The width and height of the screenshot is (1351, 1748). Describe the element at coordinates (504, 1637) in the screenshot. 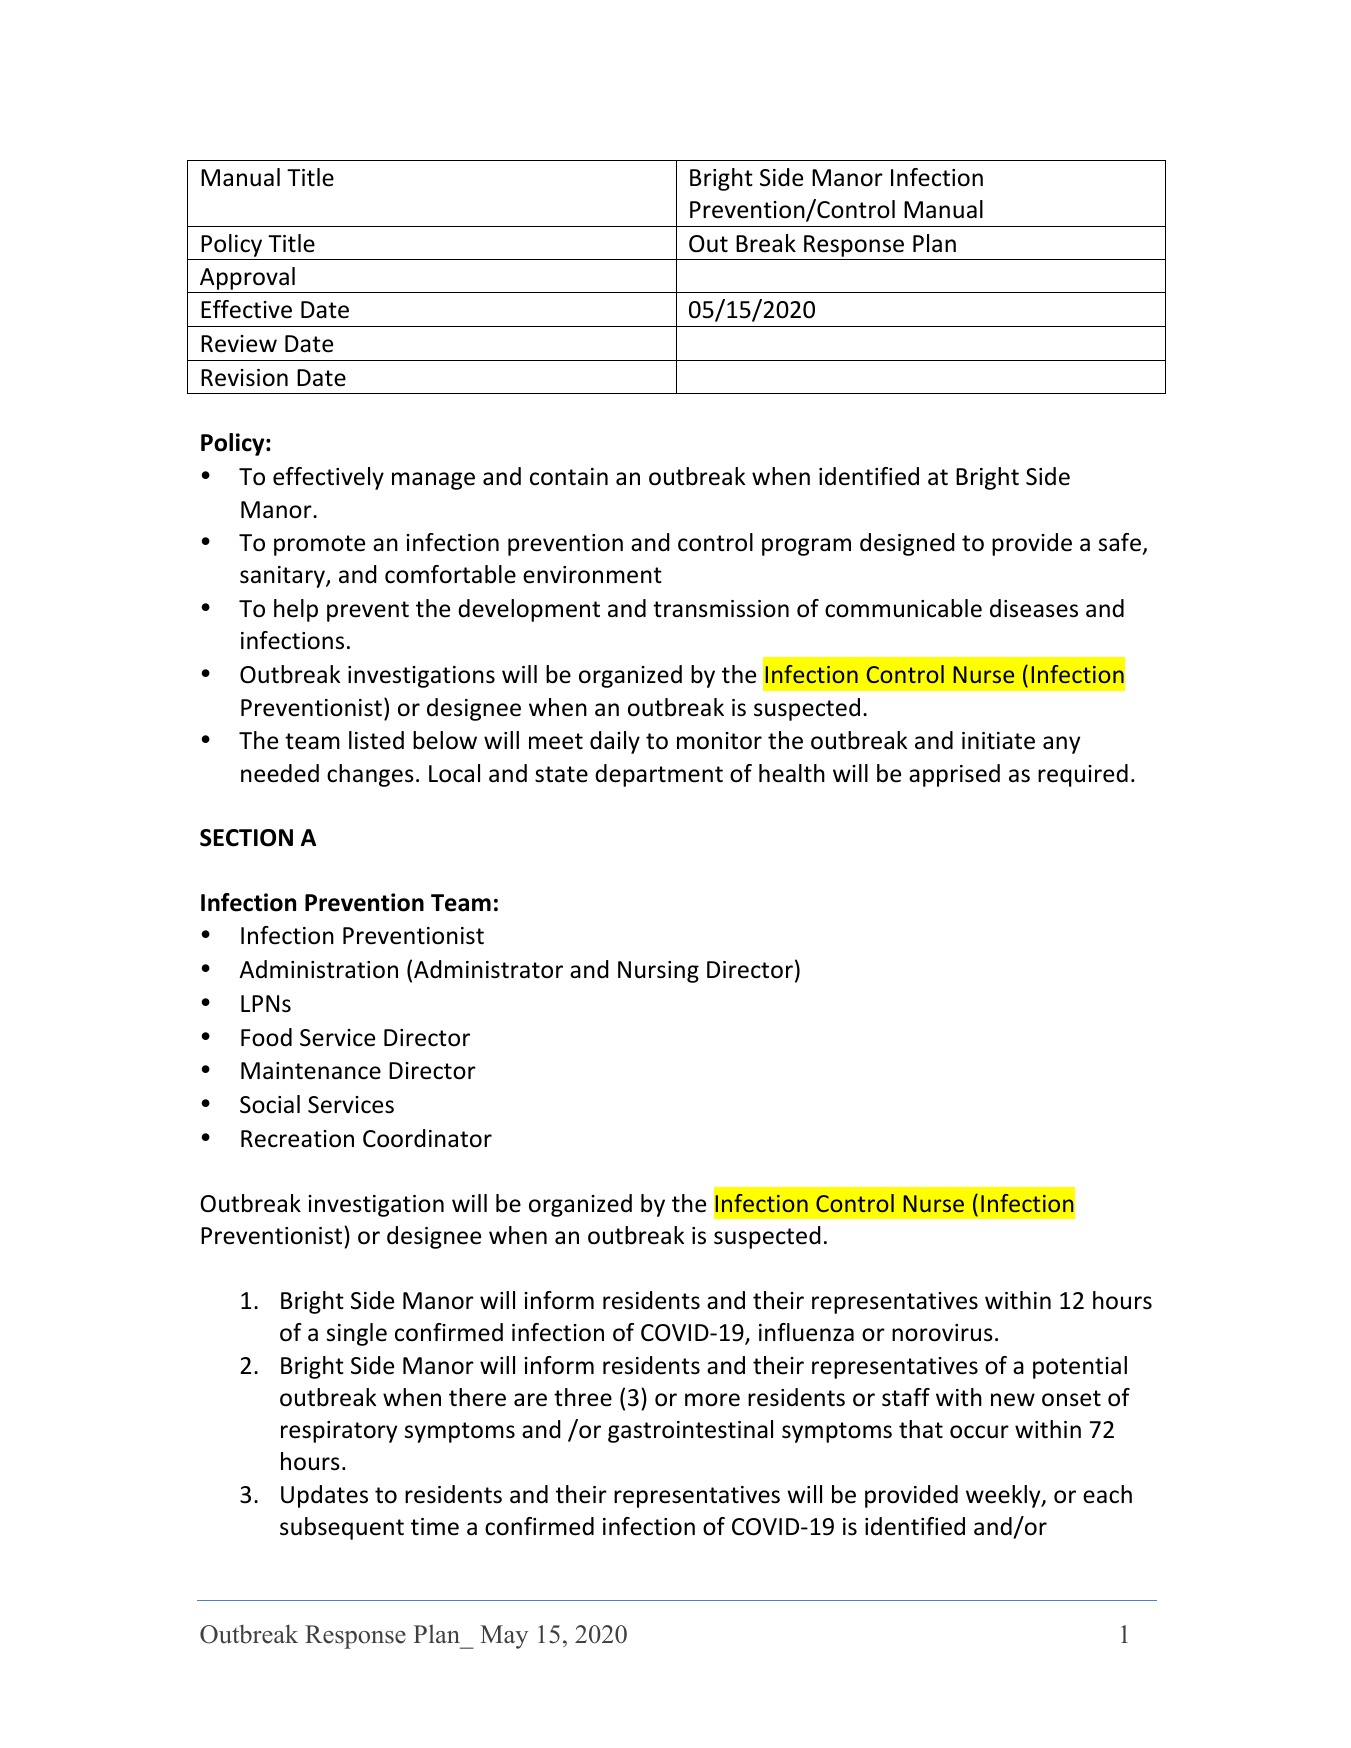

I see `May` at that location.
